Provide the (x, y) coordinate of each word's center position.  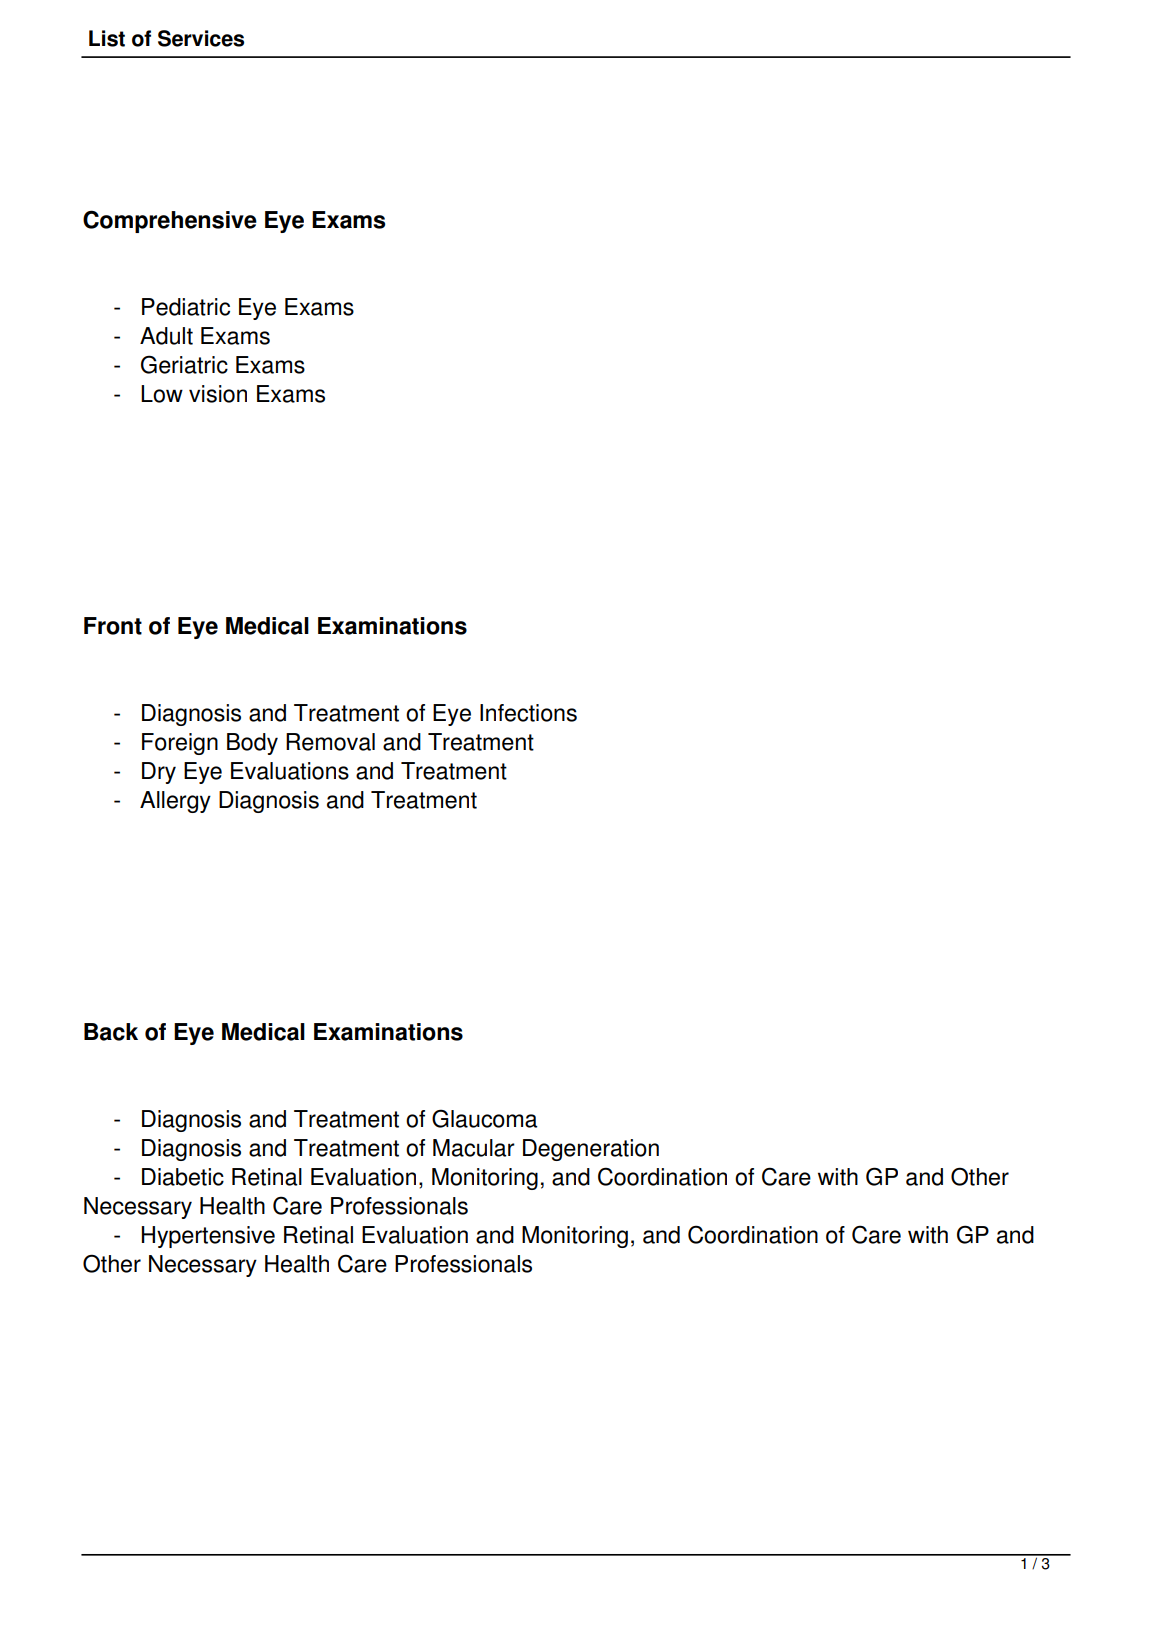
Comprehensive (170, 221)
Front (113, 626)
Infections (528, 713)
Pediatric (186, 307)
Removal (330, 742)
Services (201, 38)
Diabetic (183, 1177)
